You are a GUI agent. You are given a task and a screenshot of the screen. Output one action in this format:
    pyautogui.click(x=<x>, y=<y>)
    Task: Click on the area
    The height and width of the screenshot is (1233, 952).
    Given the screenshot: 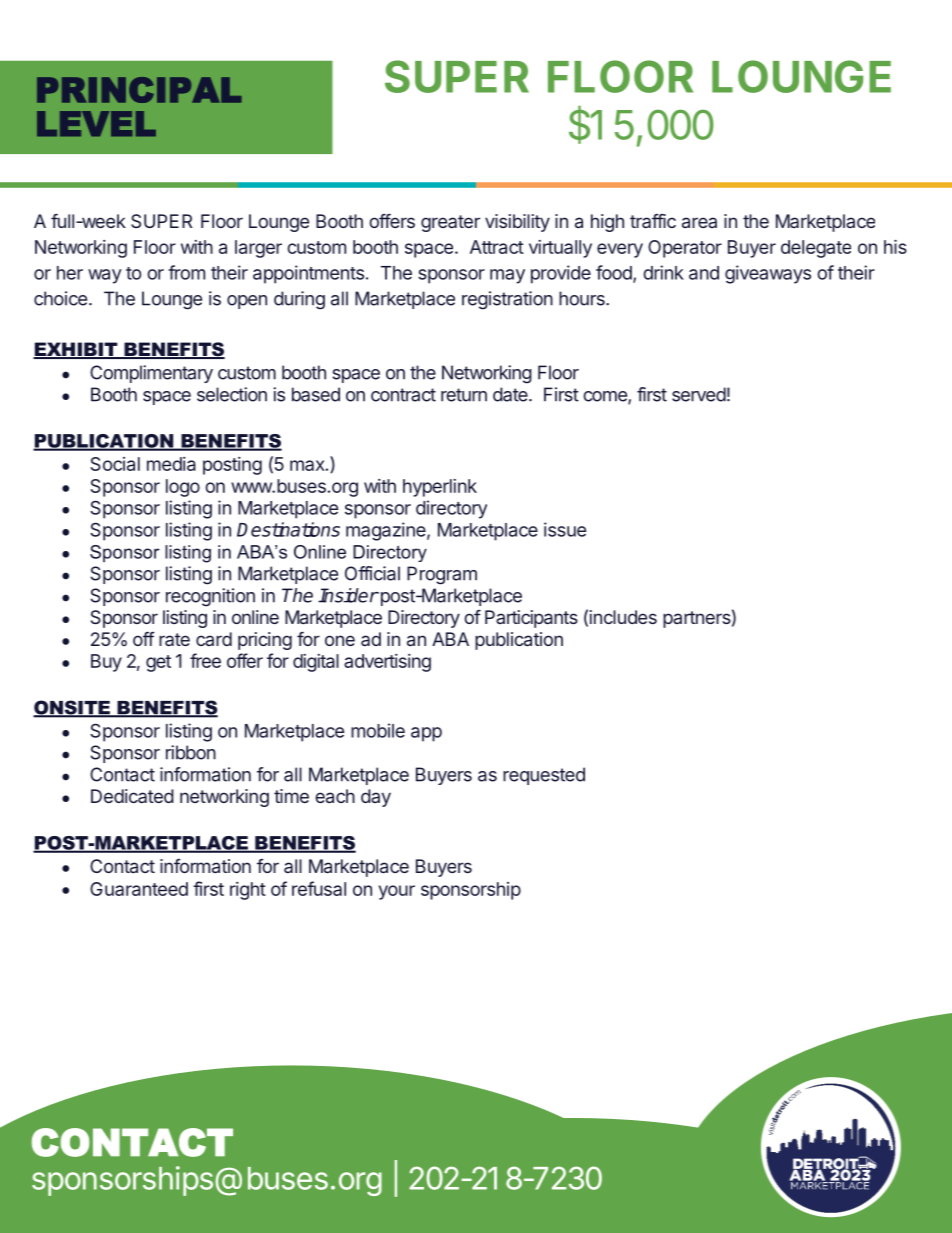 What is the action you would take?
    pyautogui.click(x=699, y=222)
